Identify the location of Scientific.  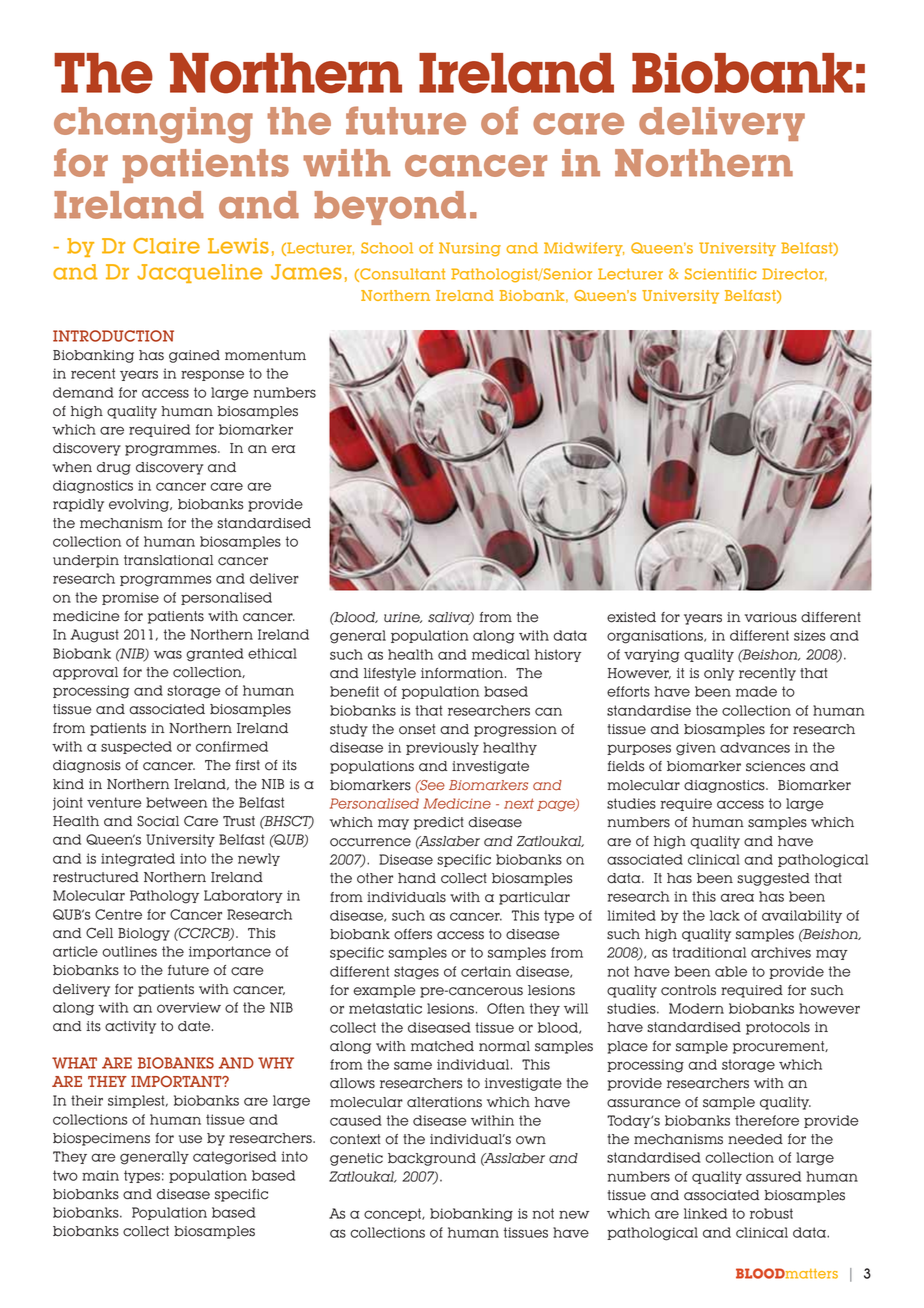
(720, 274).
